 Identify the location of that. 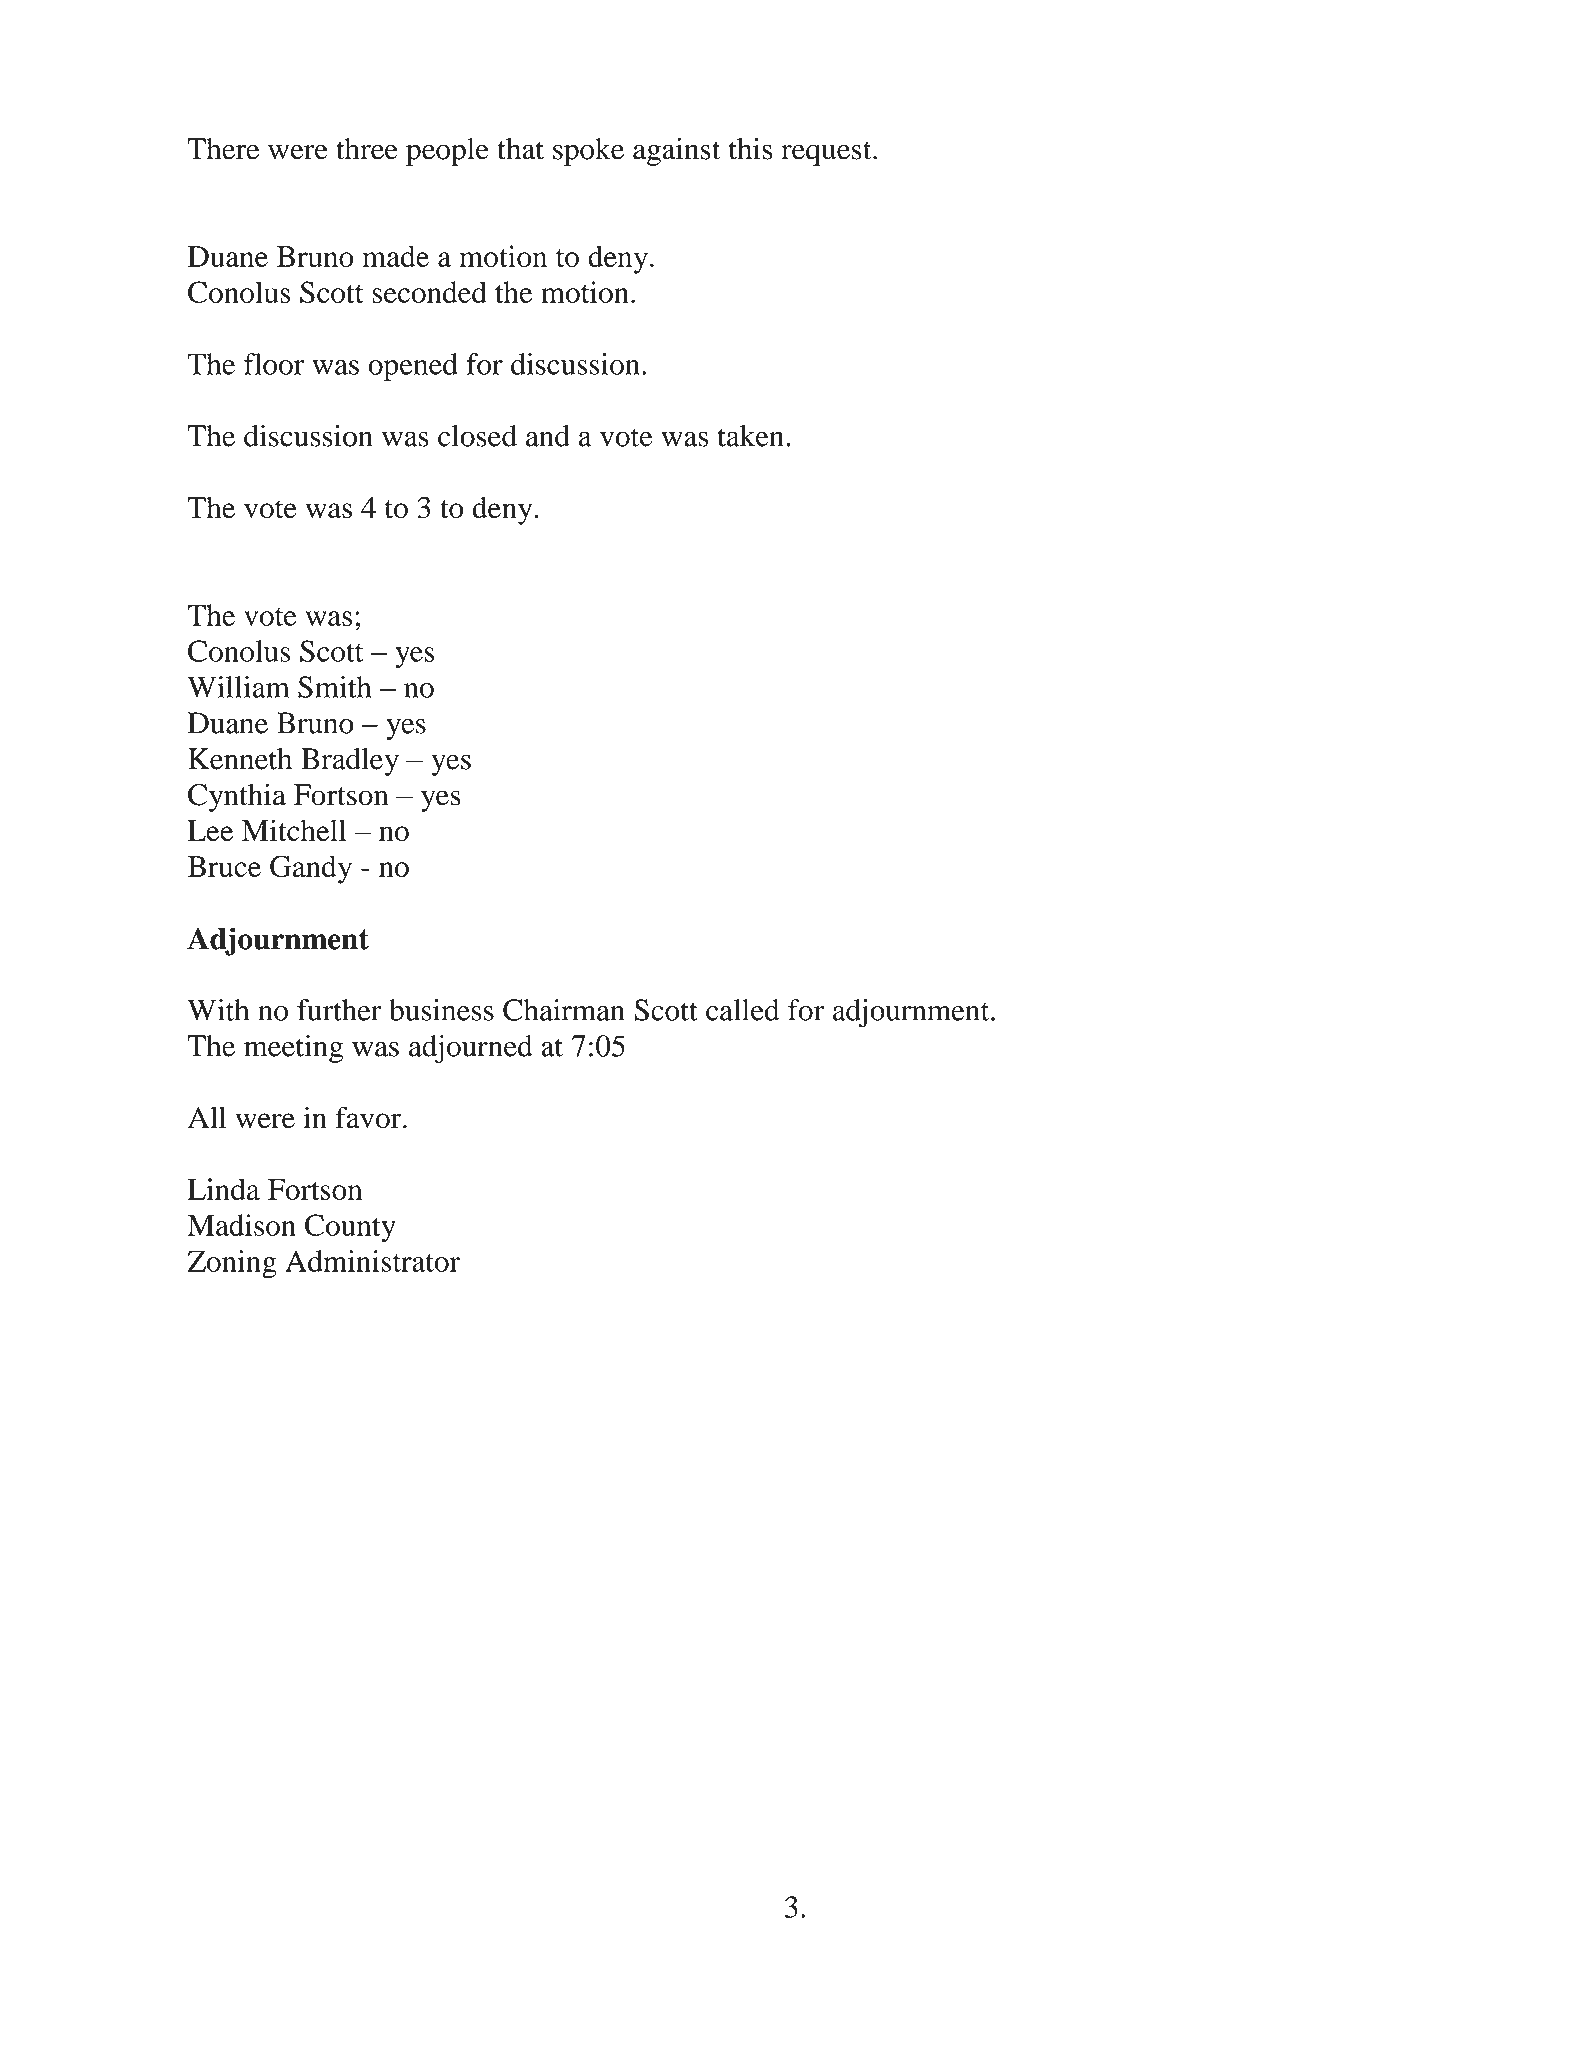
(520, 149).
